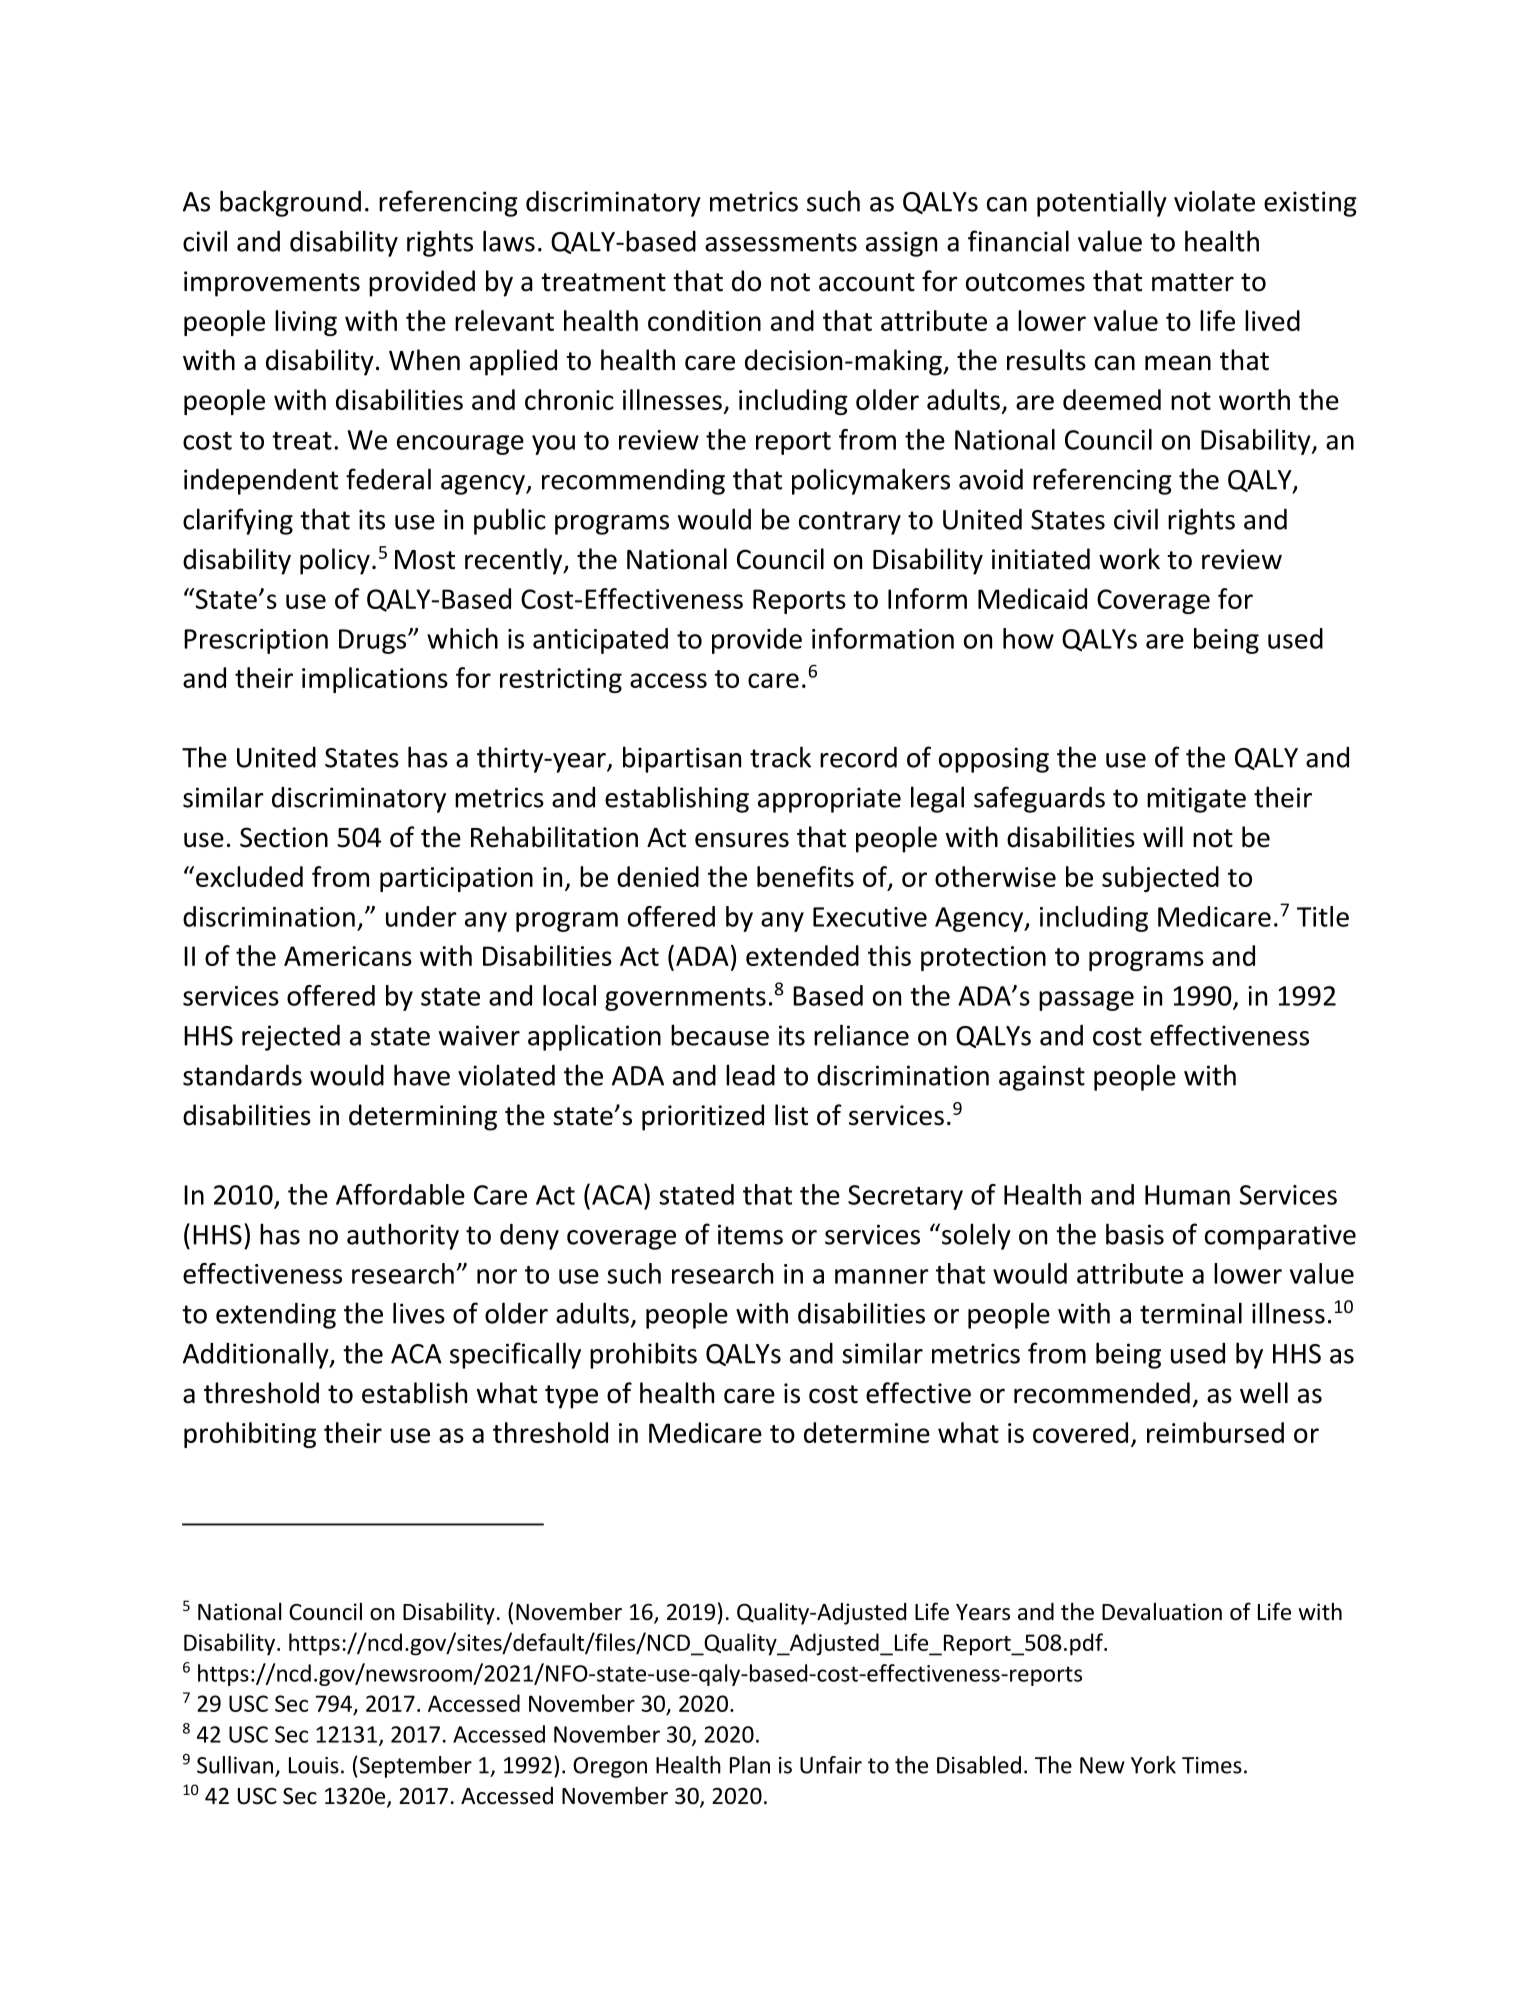 Image resolution: width=1537 pixels, height=1990 pixels. I want to click on list, so click(791, 1115).
